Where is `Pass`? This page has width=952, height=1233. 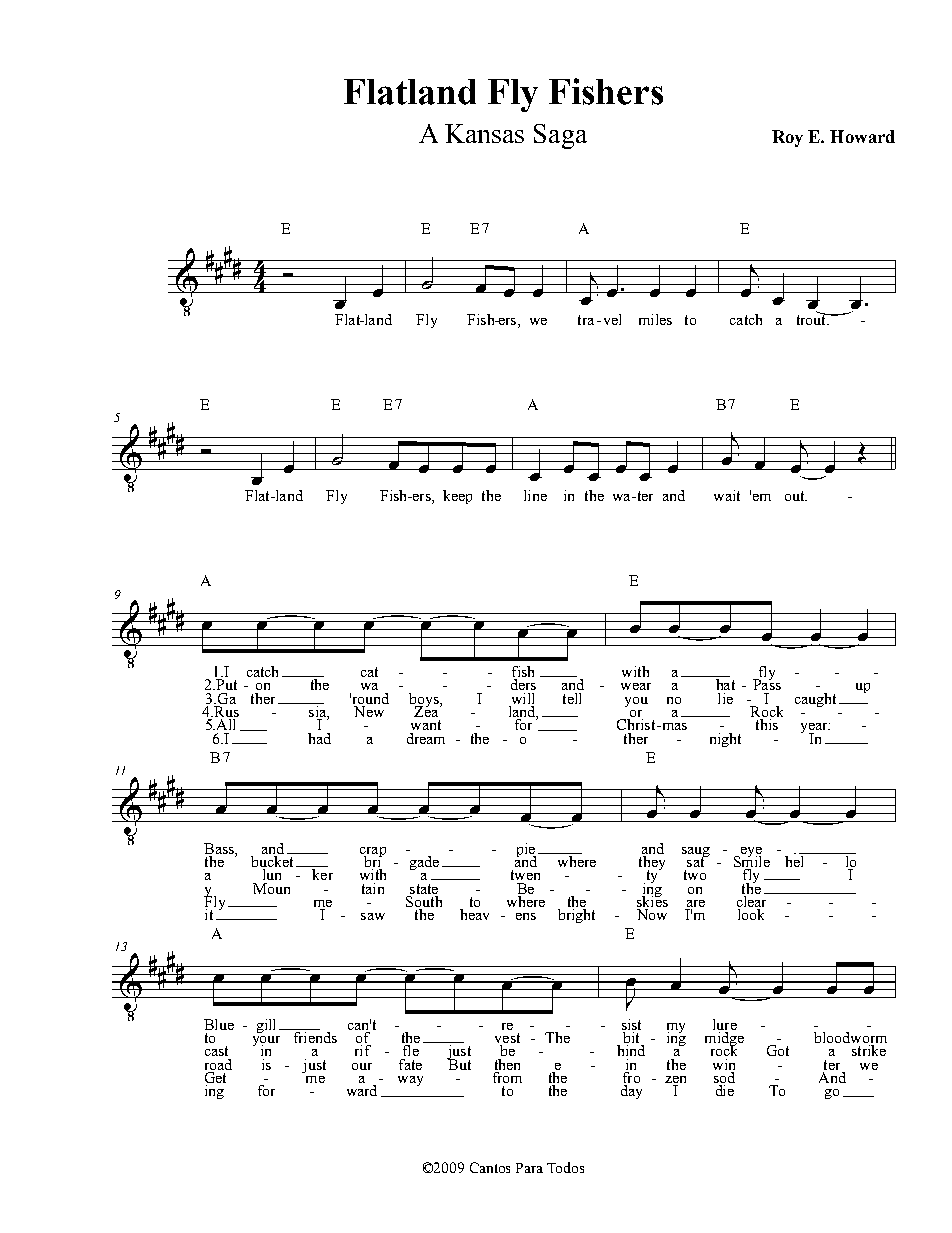
Pass is located at coordinates (767, 683).
